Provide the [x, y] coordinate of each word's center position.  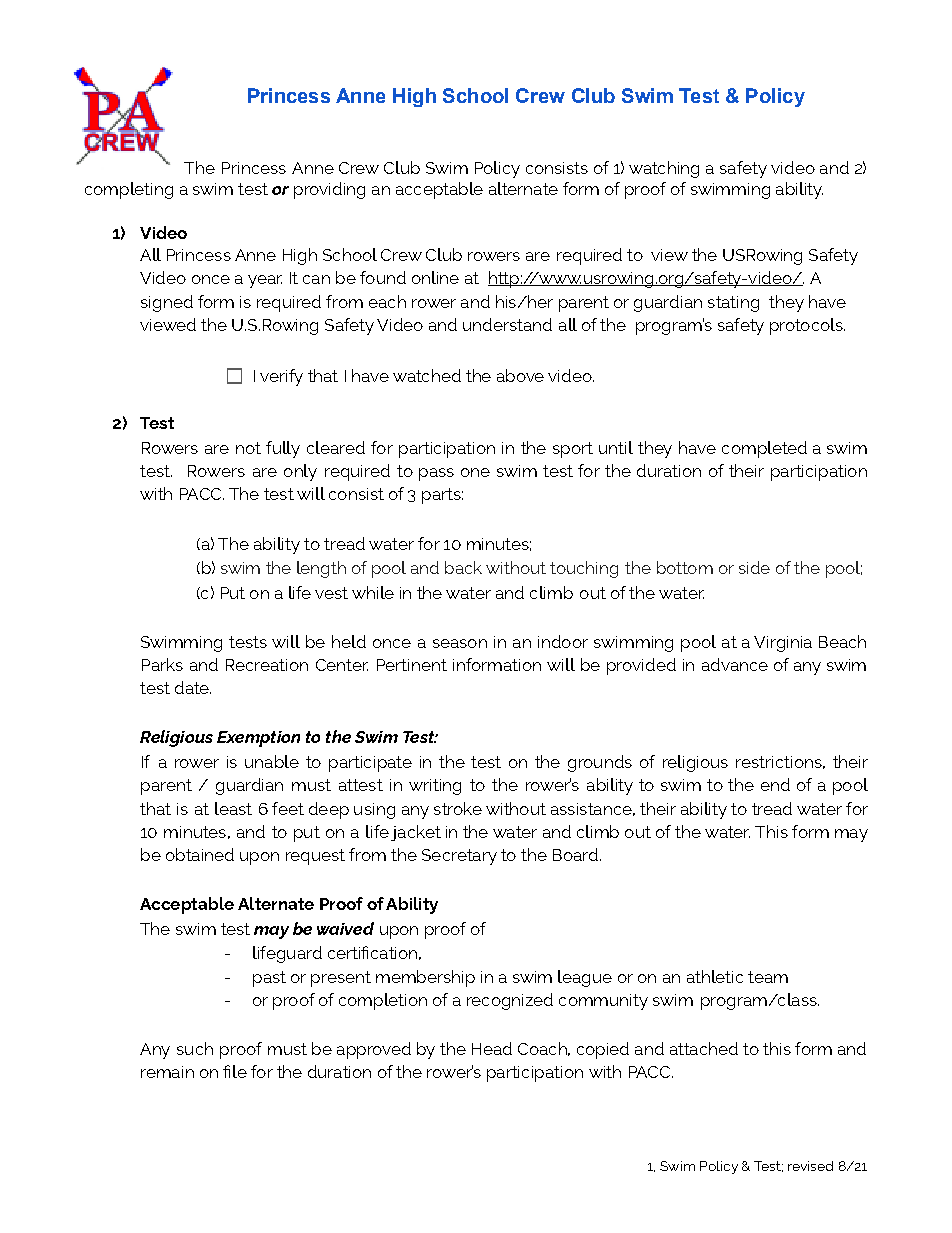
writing [435, 787]
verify [281, 377]
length [321, 569]
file [235, 1071]
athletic [715, 976]
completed [764, 449]
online [435, 277]
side [754, 567]
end [775, 784]
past [269, 979]
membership [425, 978]
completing [129, 190]
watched [427, 375]
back [463, 567]
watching [664, 169]
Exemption [258, 739]
